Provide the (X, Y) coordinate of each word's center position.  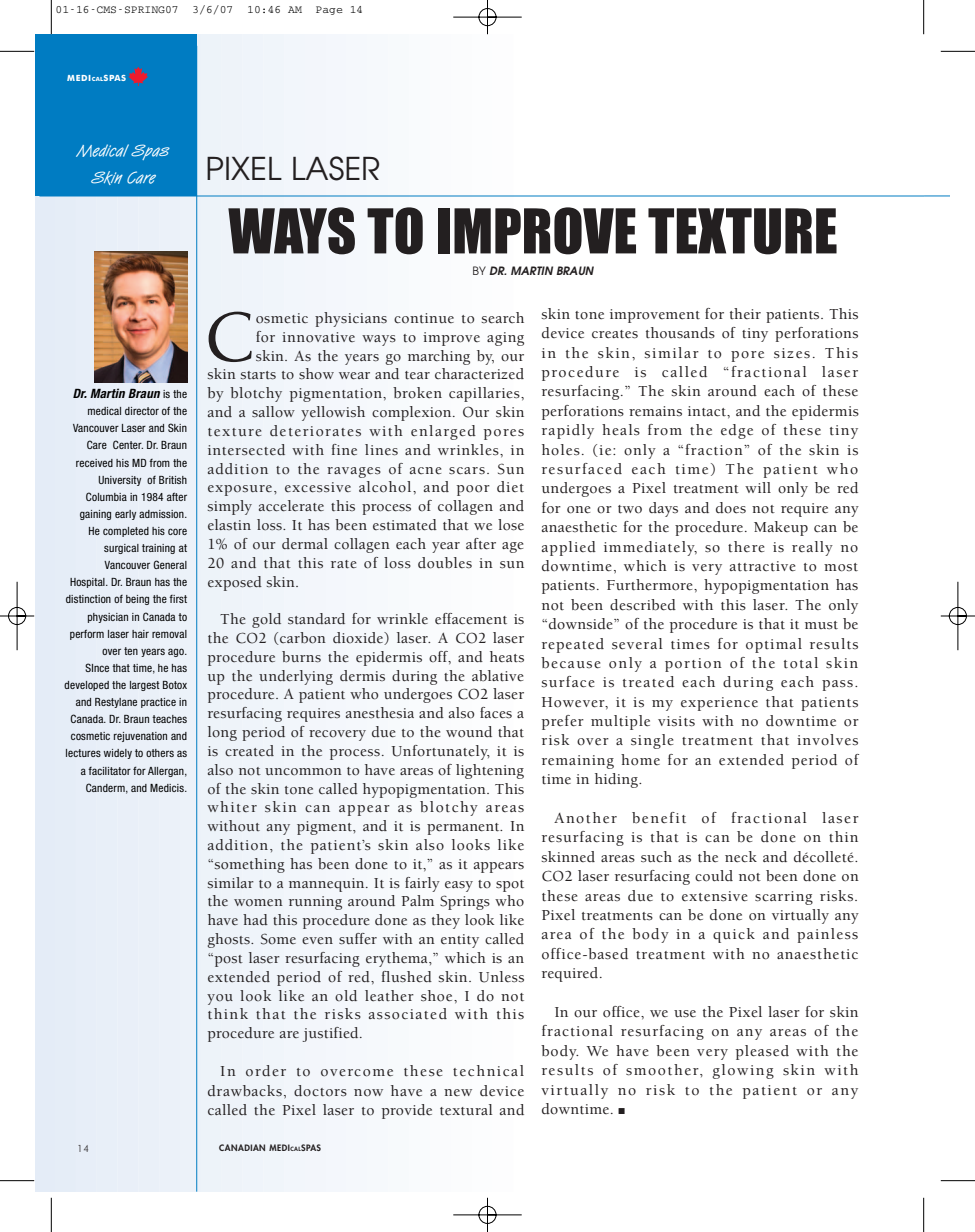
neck (741, 857)
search (502, 318)
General (170, 564)
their (745, 313)
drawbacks (245, 1091)
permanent (464, 829)
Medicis (168, 788)
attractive (762, 566)
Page (329, 10)
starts (258, 375)
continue (424, 318)
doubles (445, 563)
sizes (792, 353)
